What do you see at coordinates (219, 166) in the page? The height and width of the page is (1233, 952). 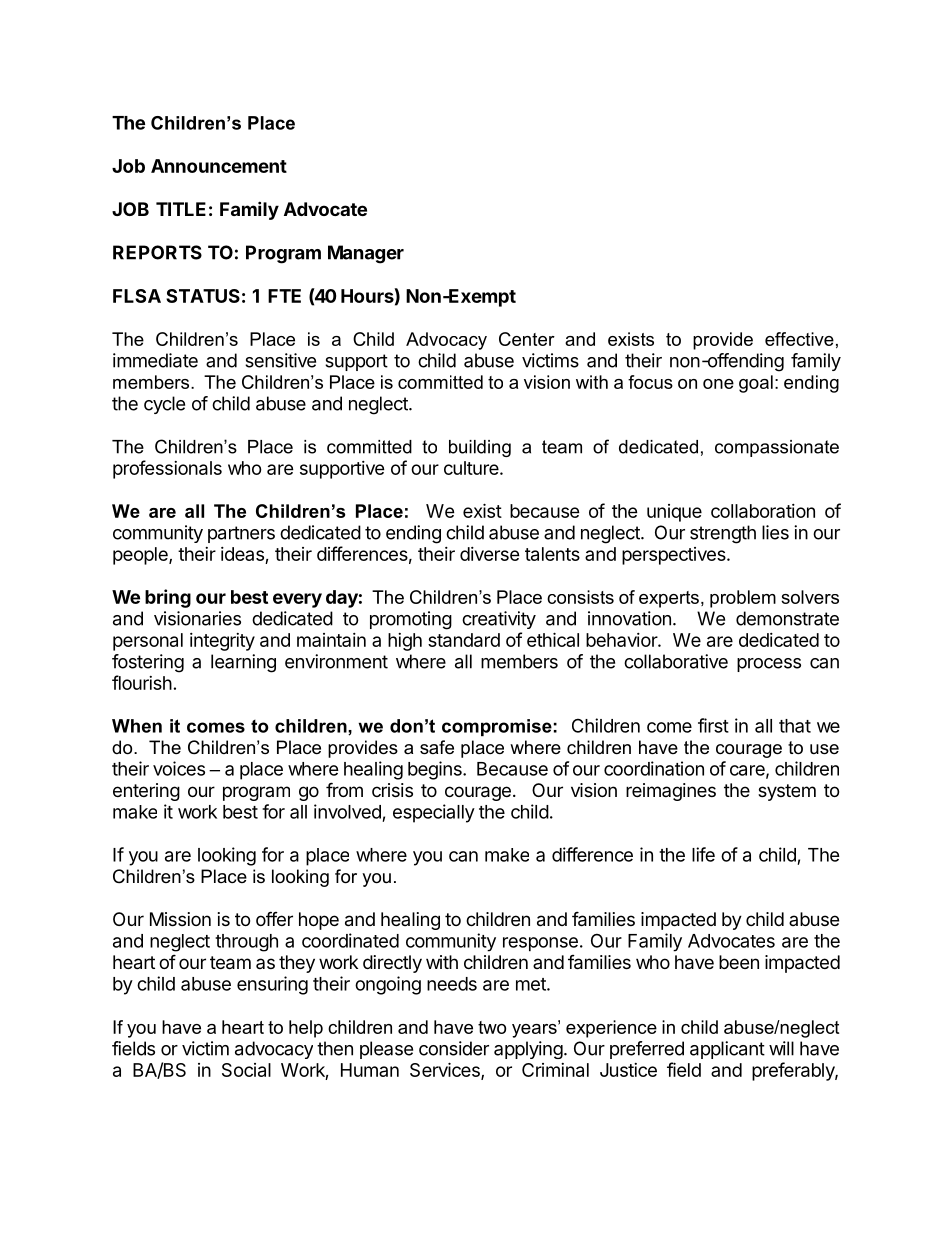 I see `Announcement` at bounding box center [219, 166].
